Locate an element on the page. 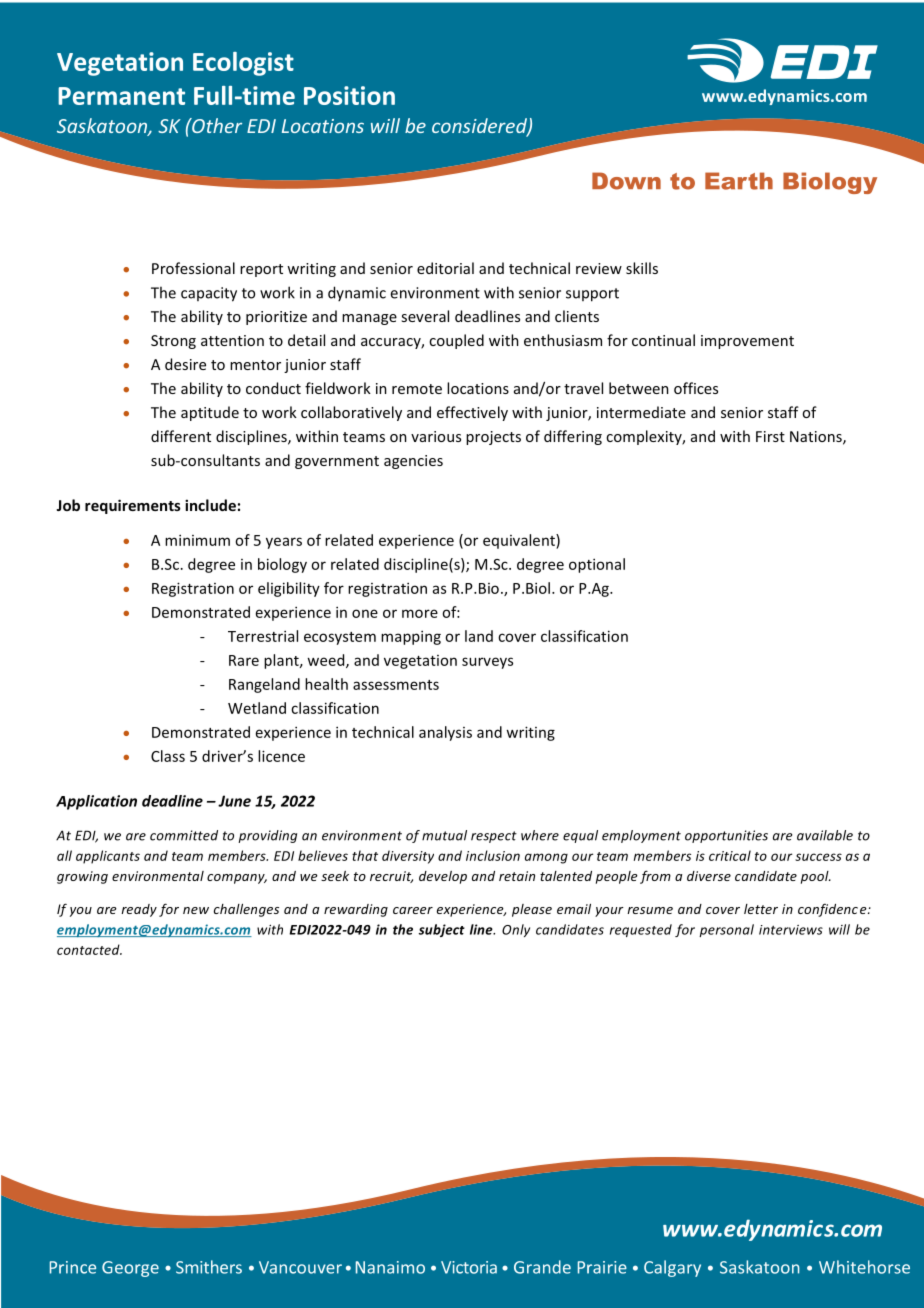 The width and height of the page is (924, 1308). personal is located at coordinates (726, 930).
